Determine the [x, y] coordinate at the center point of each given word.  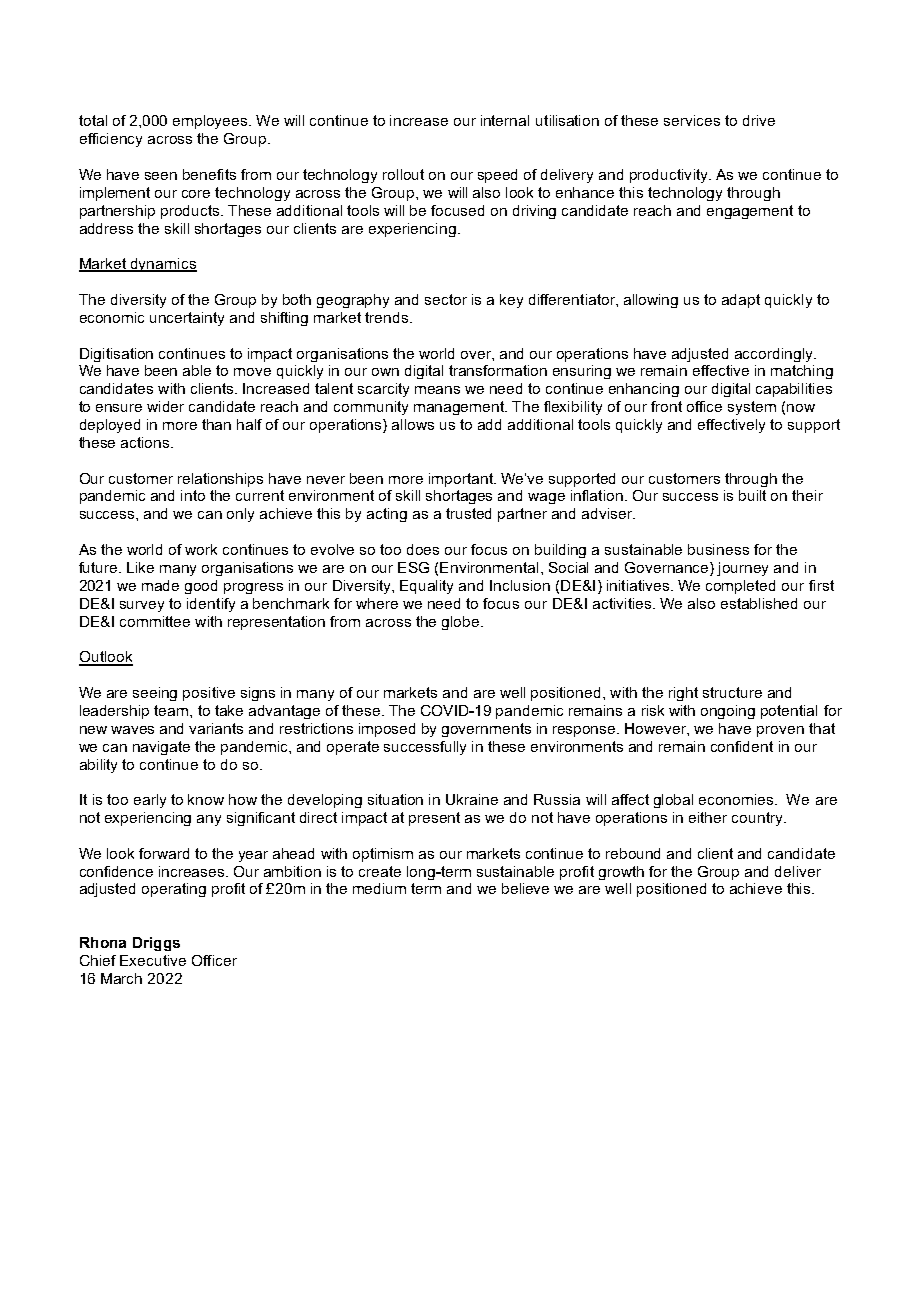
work [201, 549]
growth [621, 873]
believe [525, 888]
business [718, 549]
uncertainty [187, 319]
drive [759, 120]
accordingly [775, 355]
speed [497, 176]
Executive [153, 960]
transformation [498, 370]
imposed [387, 730]
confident [742, 746]
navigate [161, 748]
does [423, 549]
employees [211, 122]
